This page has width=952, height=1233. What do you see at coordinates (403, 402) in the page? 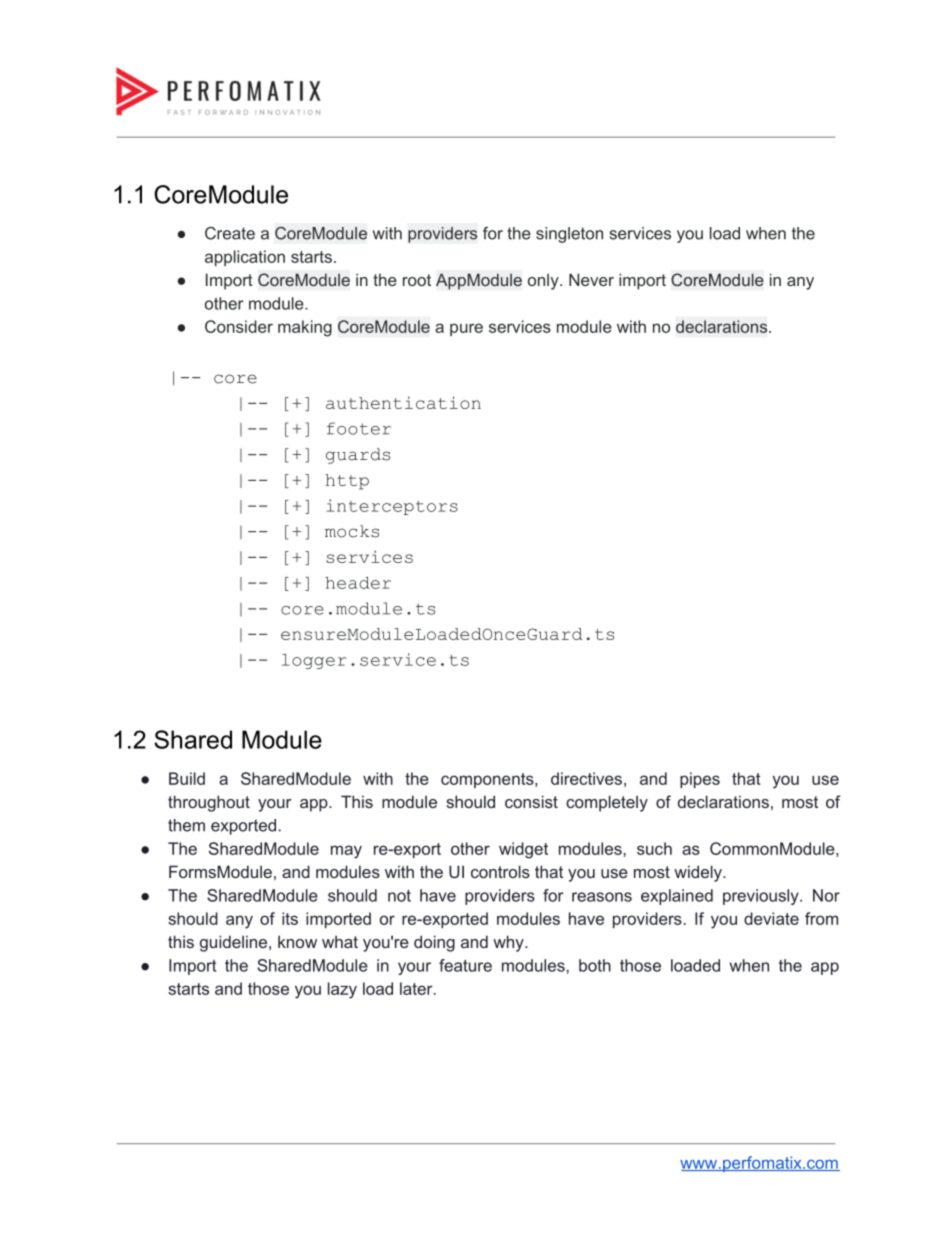
I see `authentication` at bounding box center [403, 402].
